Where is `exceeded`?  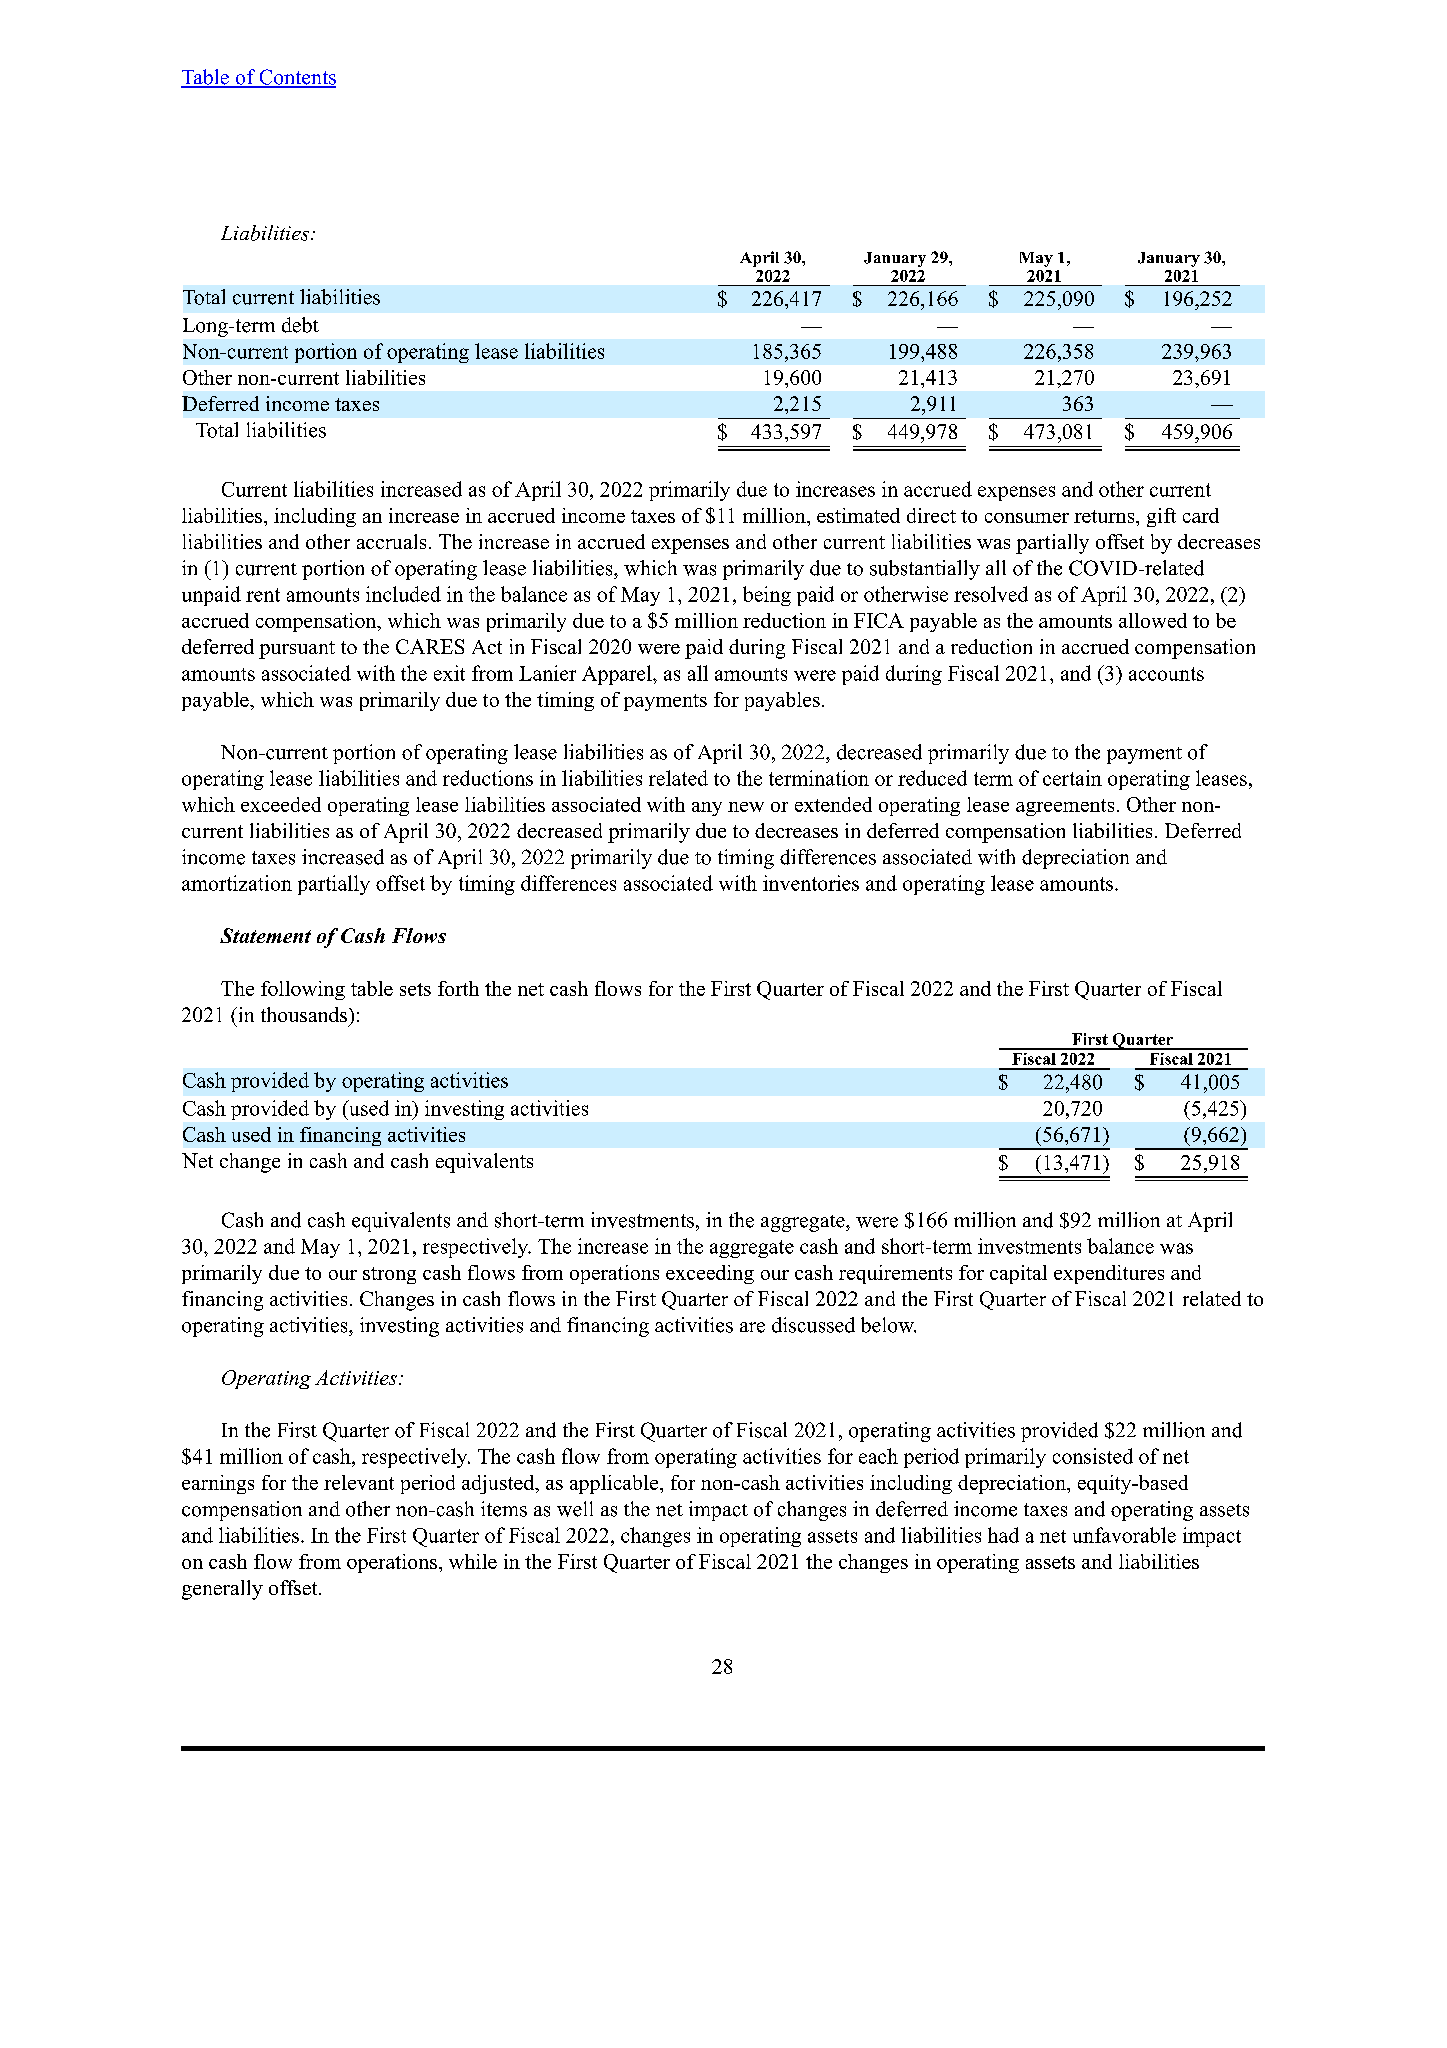 exceeded is located at coordinates (281, 804).
